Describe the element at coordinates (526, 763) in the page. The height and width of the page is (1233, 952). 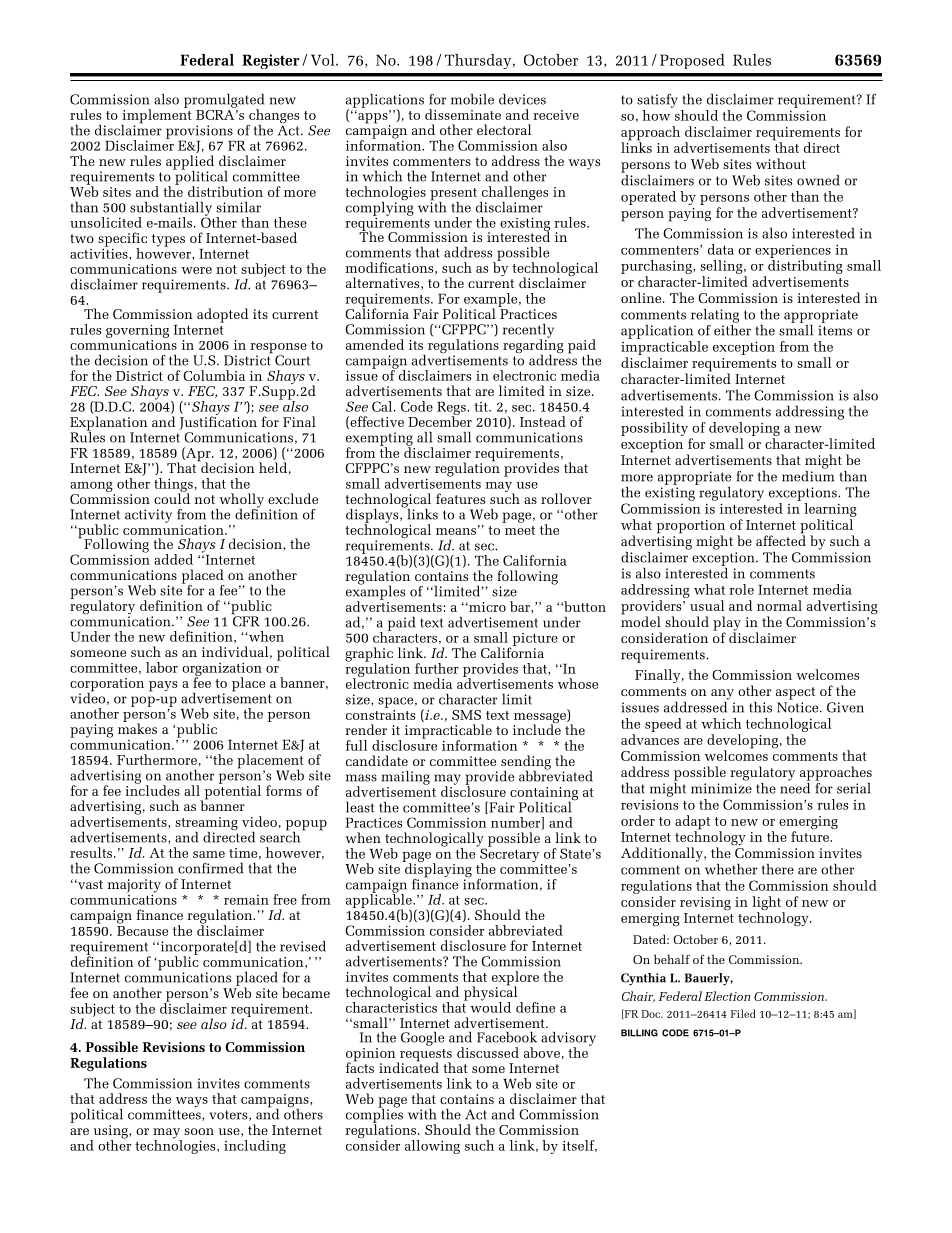
I see `sending` at that location.
